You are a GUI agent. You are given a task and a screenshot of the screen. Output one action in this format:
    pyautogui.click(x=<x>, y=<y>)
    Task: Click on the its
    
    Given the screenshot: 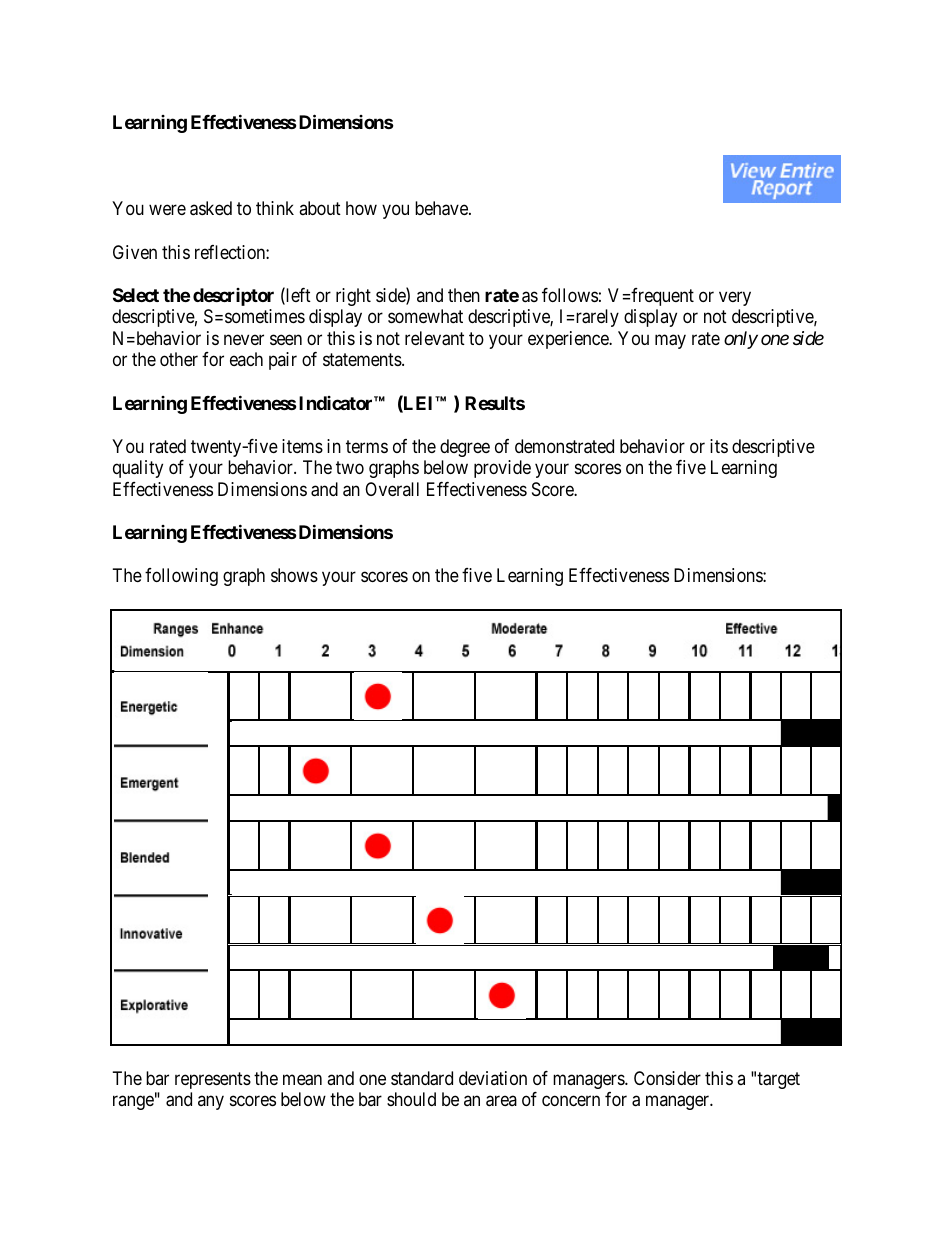 What is the action you would take?
    pyautogui.click(x=719, y=446)
